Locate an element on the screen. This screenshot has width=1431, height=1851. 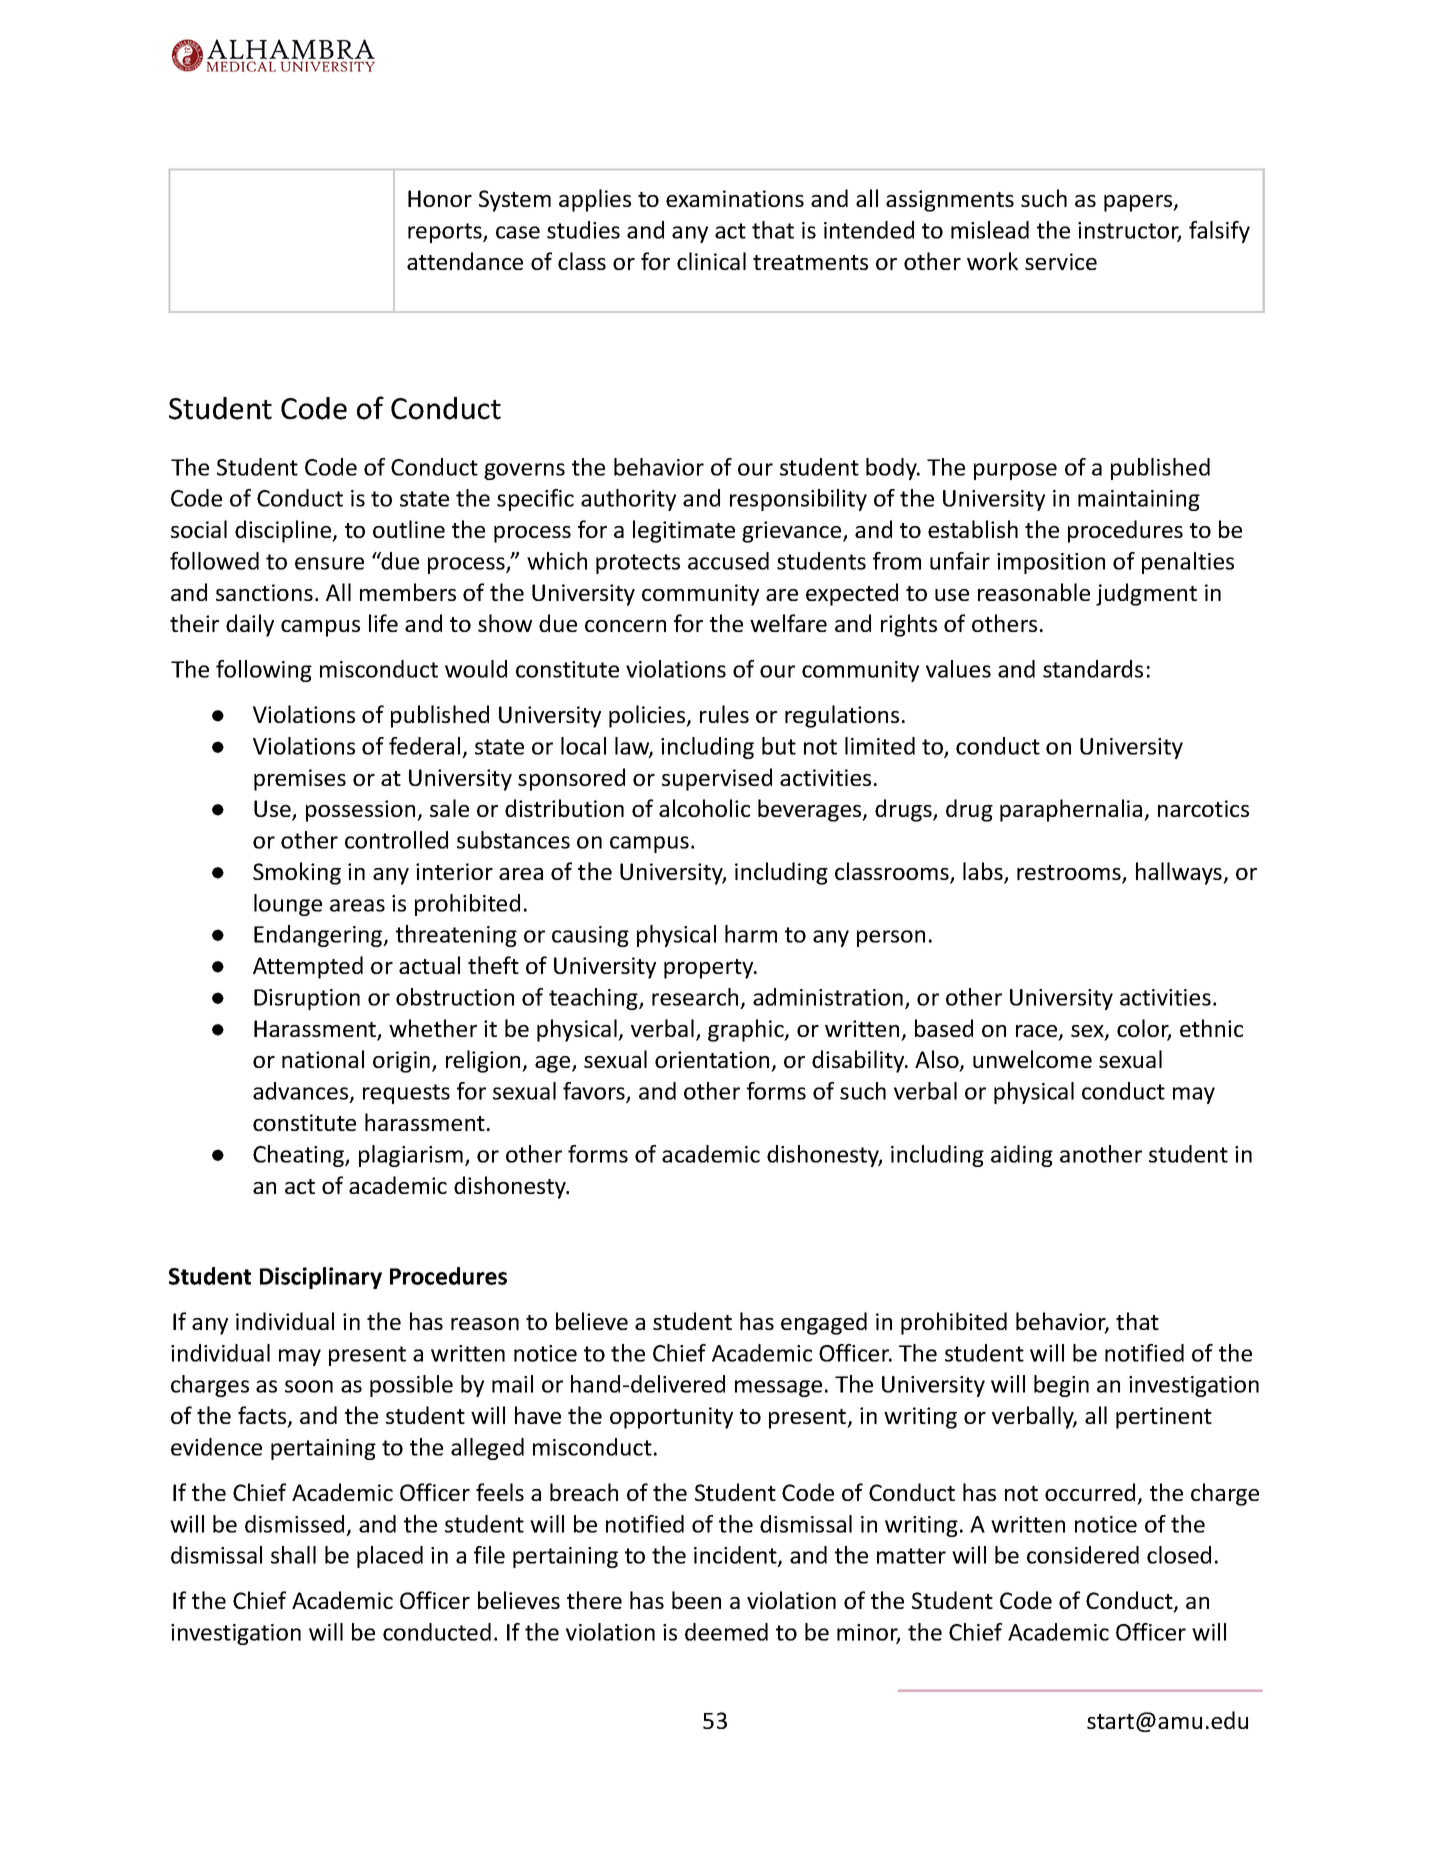
harm is located at coordinates (751, 934).
